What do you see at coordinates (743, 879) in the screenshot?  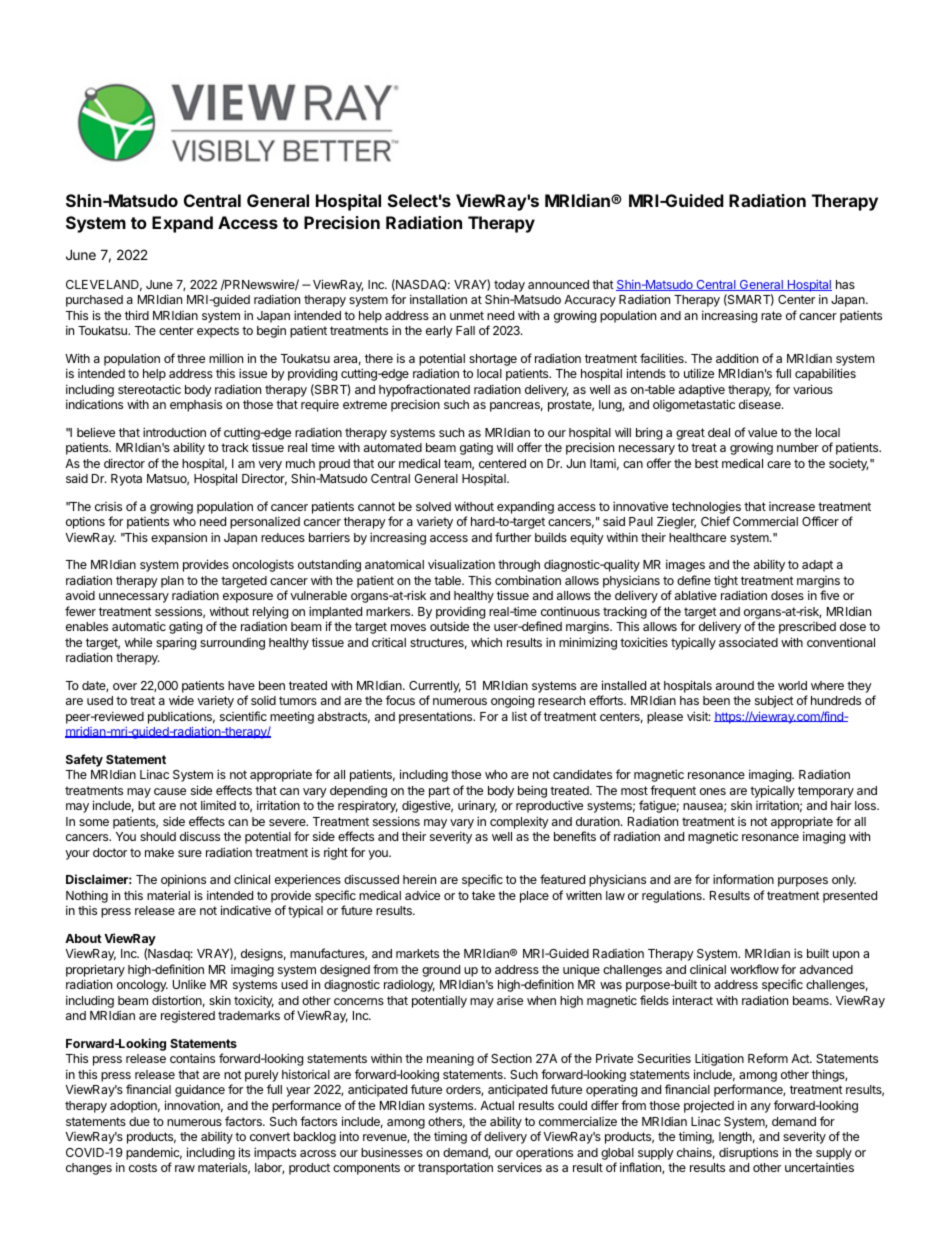 I see `information` at bounding box center [743, 879].
